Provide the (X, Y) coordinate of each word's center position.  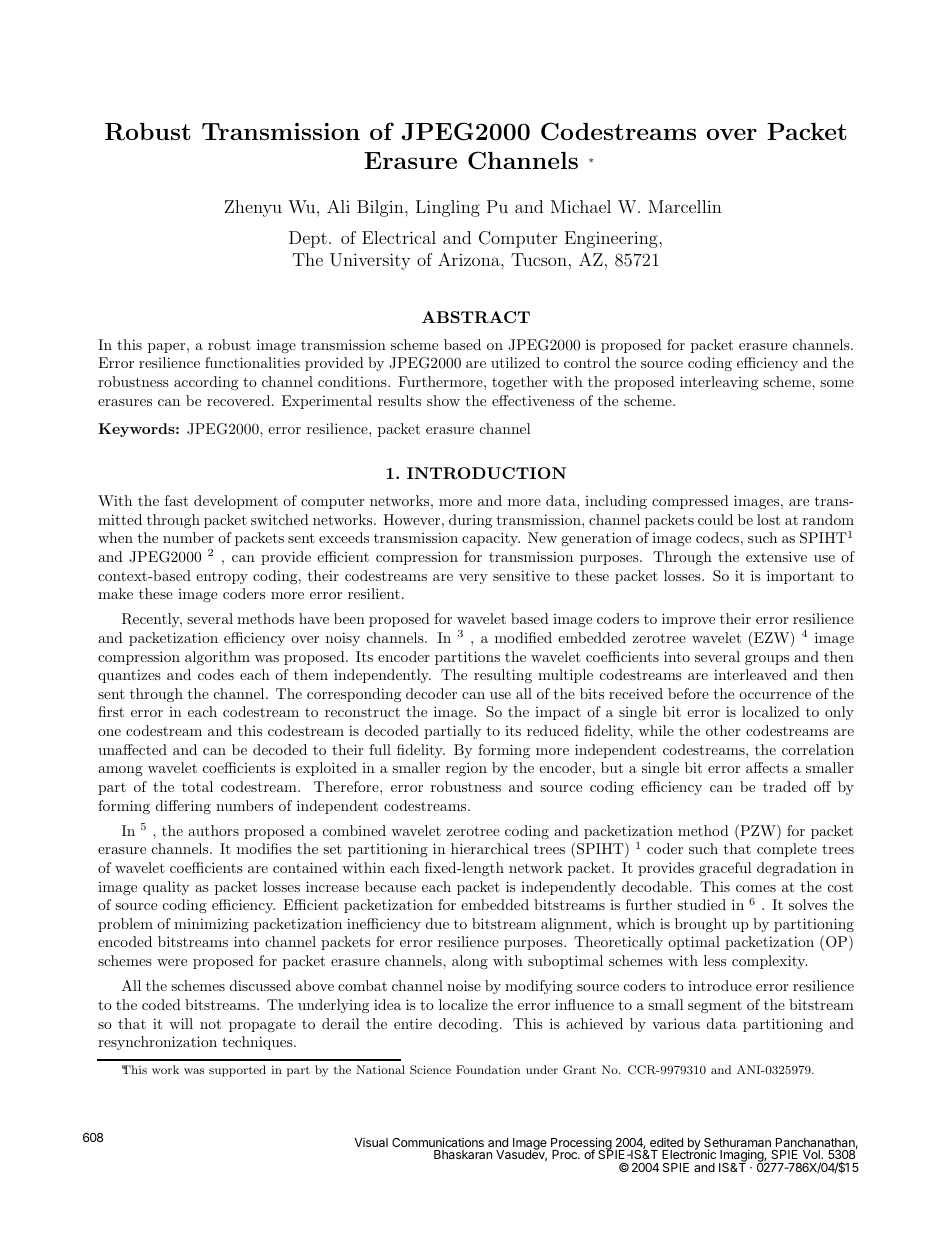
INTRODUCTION (486, 473)
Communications (438, 1142)
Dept (308, 239)
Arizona (470, 259)
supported (237, 1071)
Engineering (612, 239)
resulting (503, 676)
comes (756, 888)
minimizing (211, 925)
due (437, 923)
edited (666, 1142)
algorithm (217, 658)
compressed (690, 502)
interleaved (750, 674)
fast (176, 500)
